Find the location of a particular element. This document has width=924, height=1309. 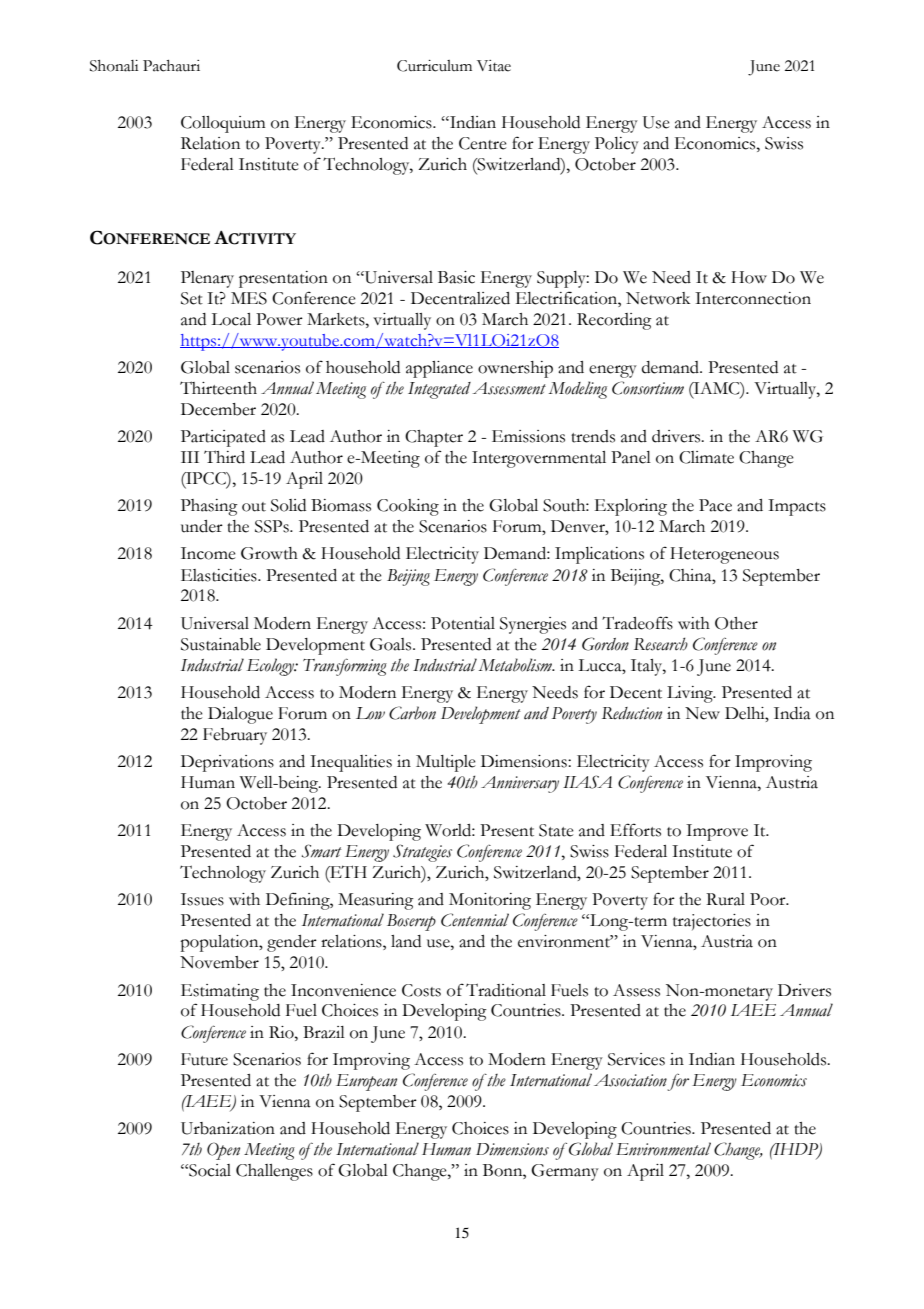

Colloquium is located at coordinates (223, 124).
